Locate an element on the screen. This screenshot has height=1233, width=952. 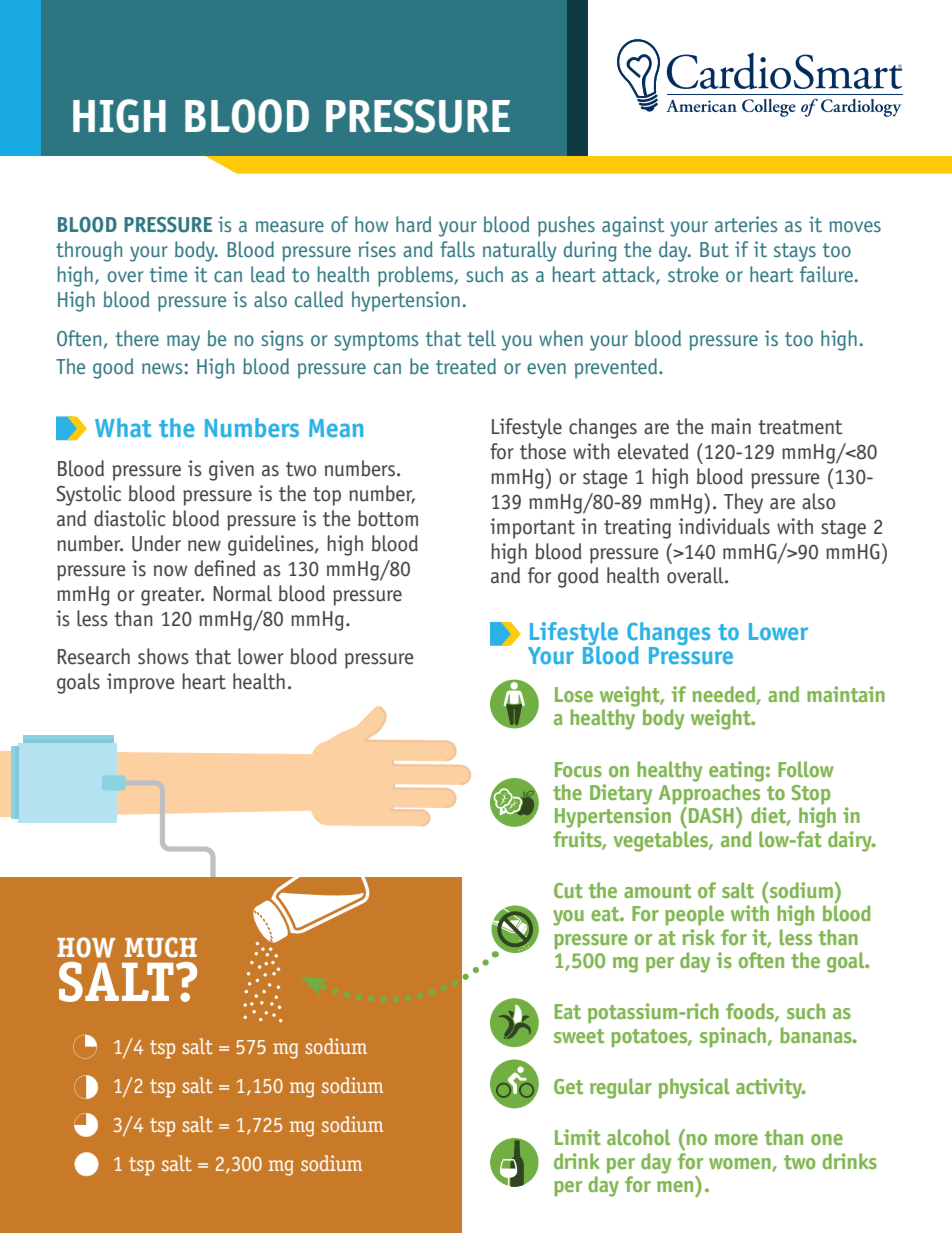
alcohol is located at coordinates (638, 1137).
